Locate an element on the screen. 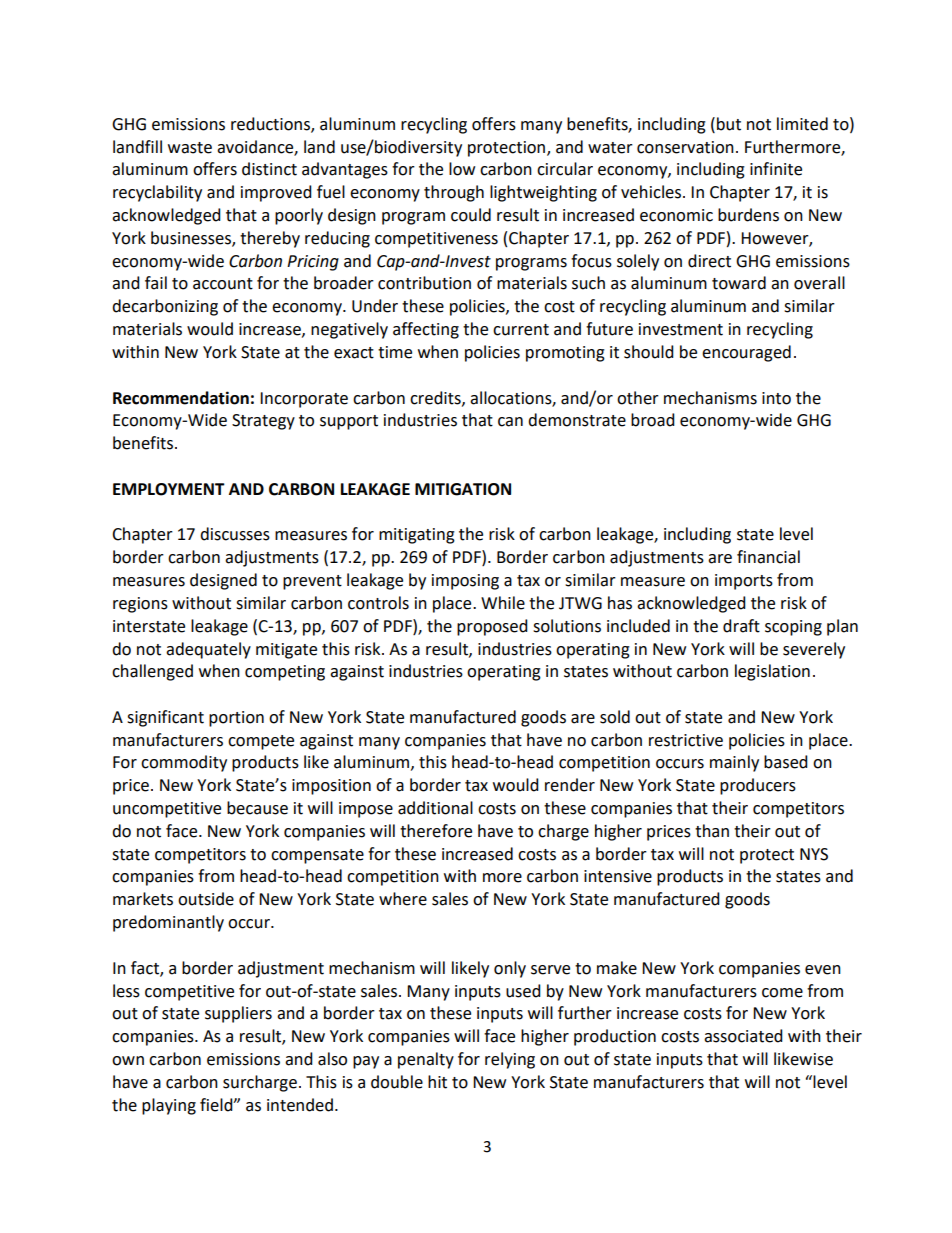 The width and height of the screenshot is (952, 1233). low is located at coordinates (462, 169).
